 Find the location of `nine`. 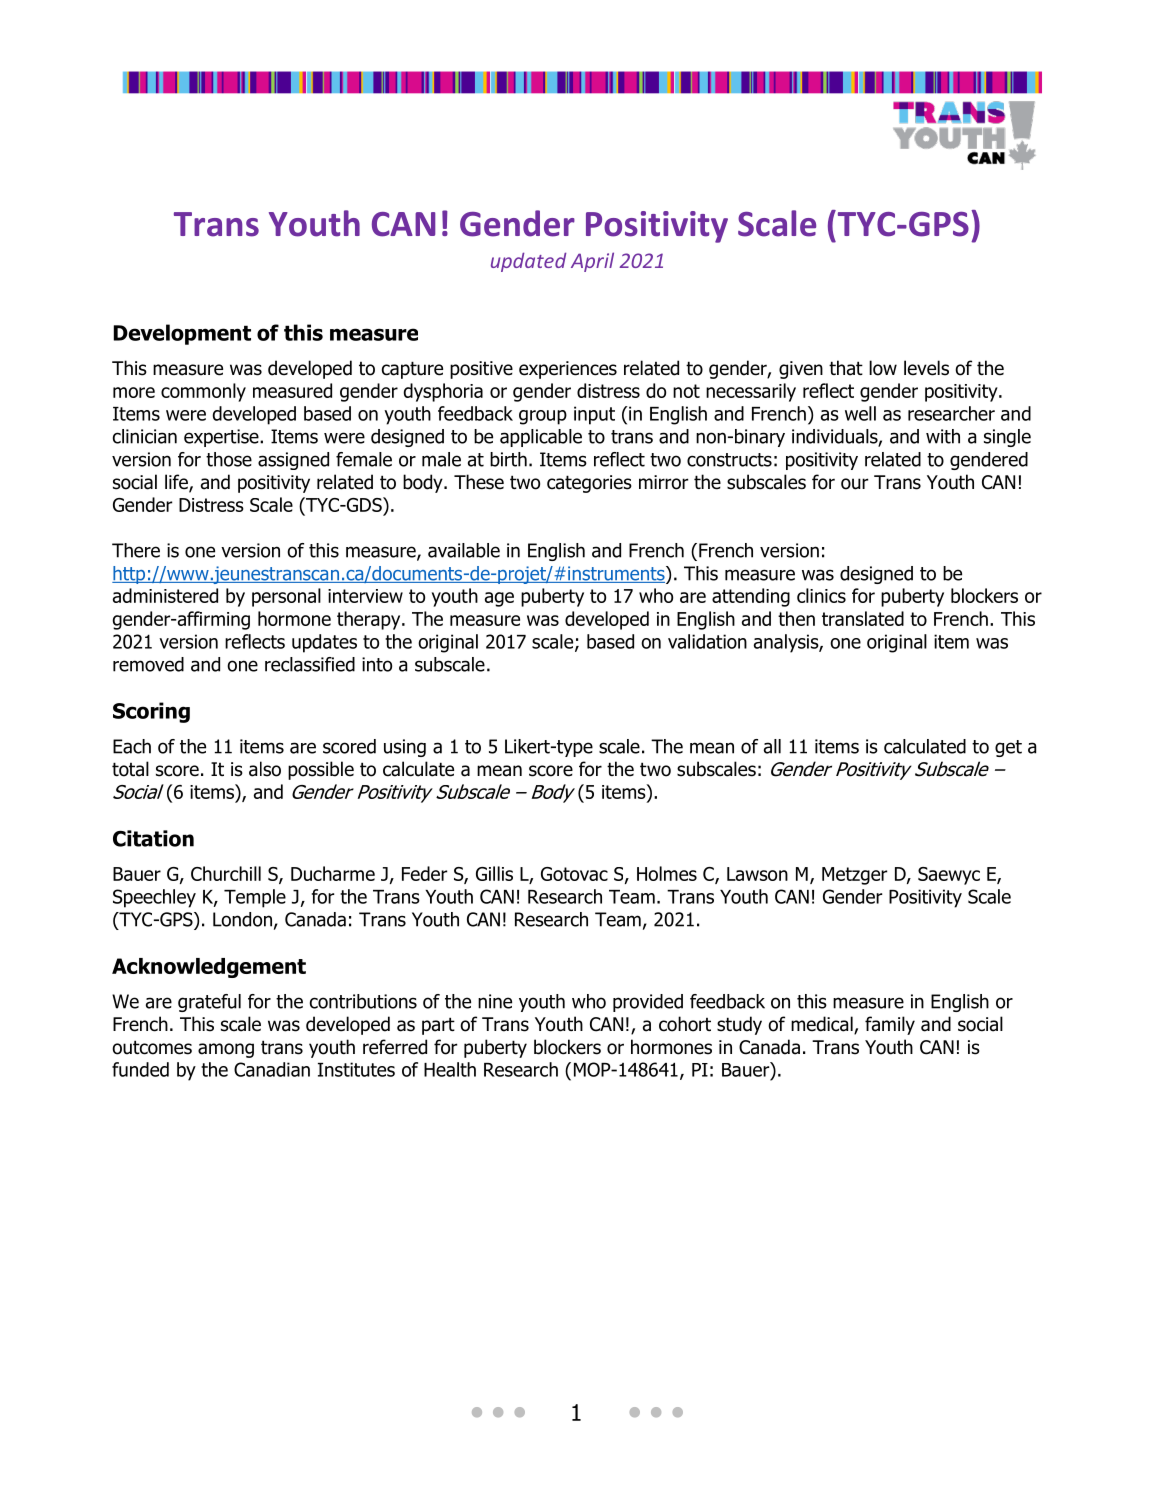

nine is located at coordinates (495, 1001).
